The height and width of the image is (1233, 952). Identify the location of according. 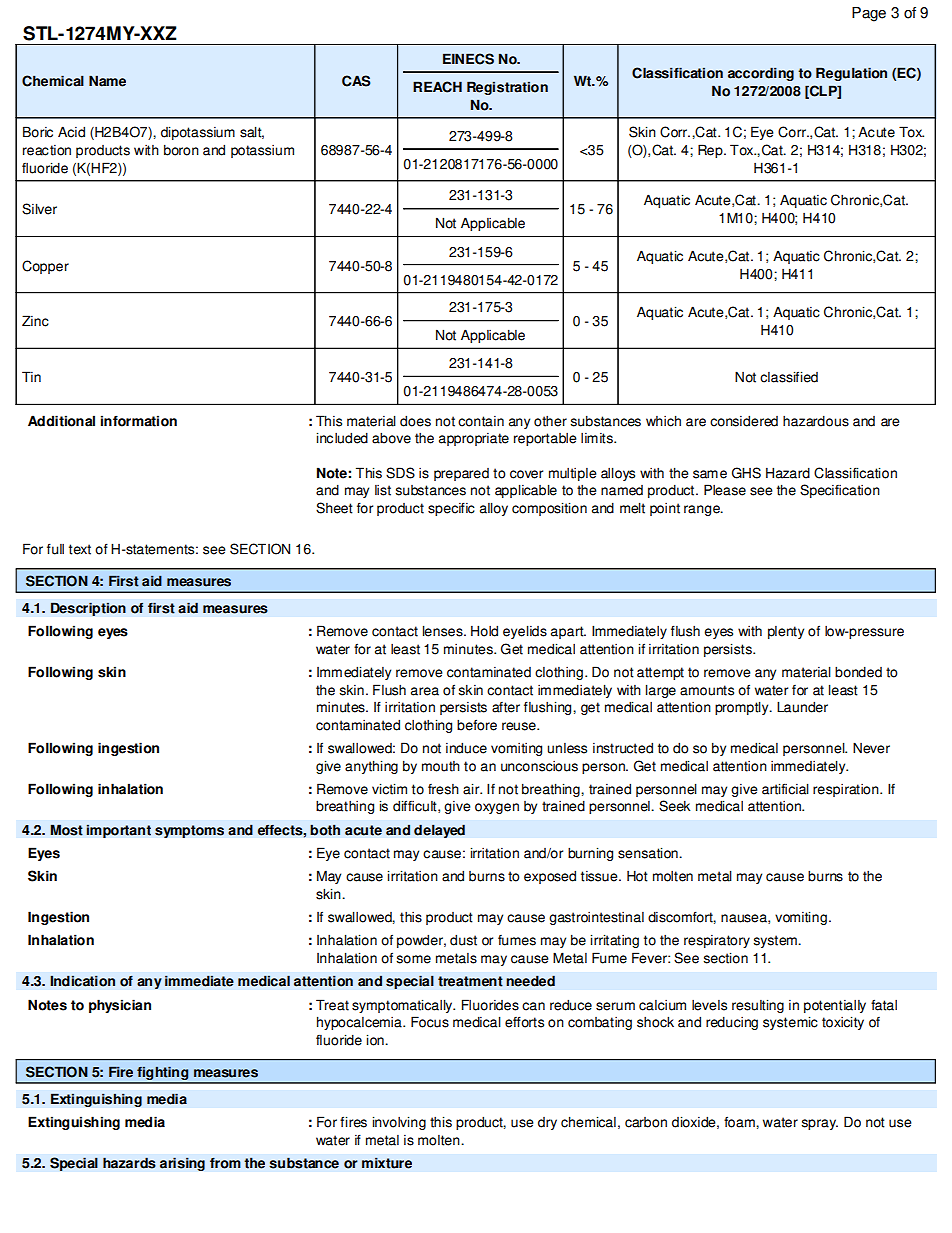
(761, 74).
